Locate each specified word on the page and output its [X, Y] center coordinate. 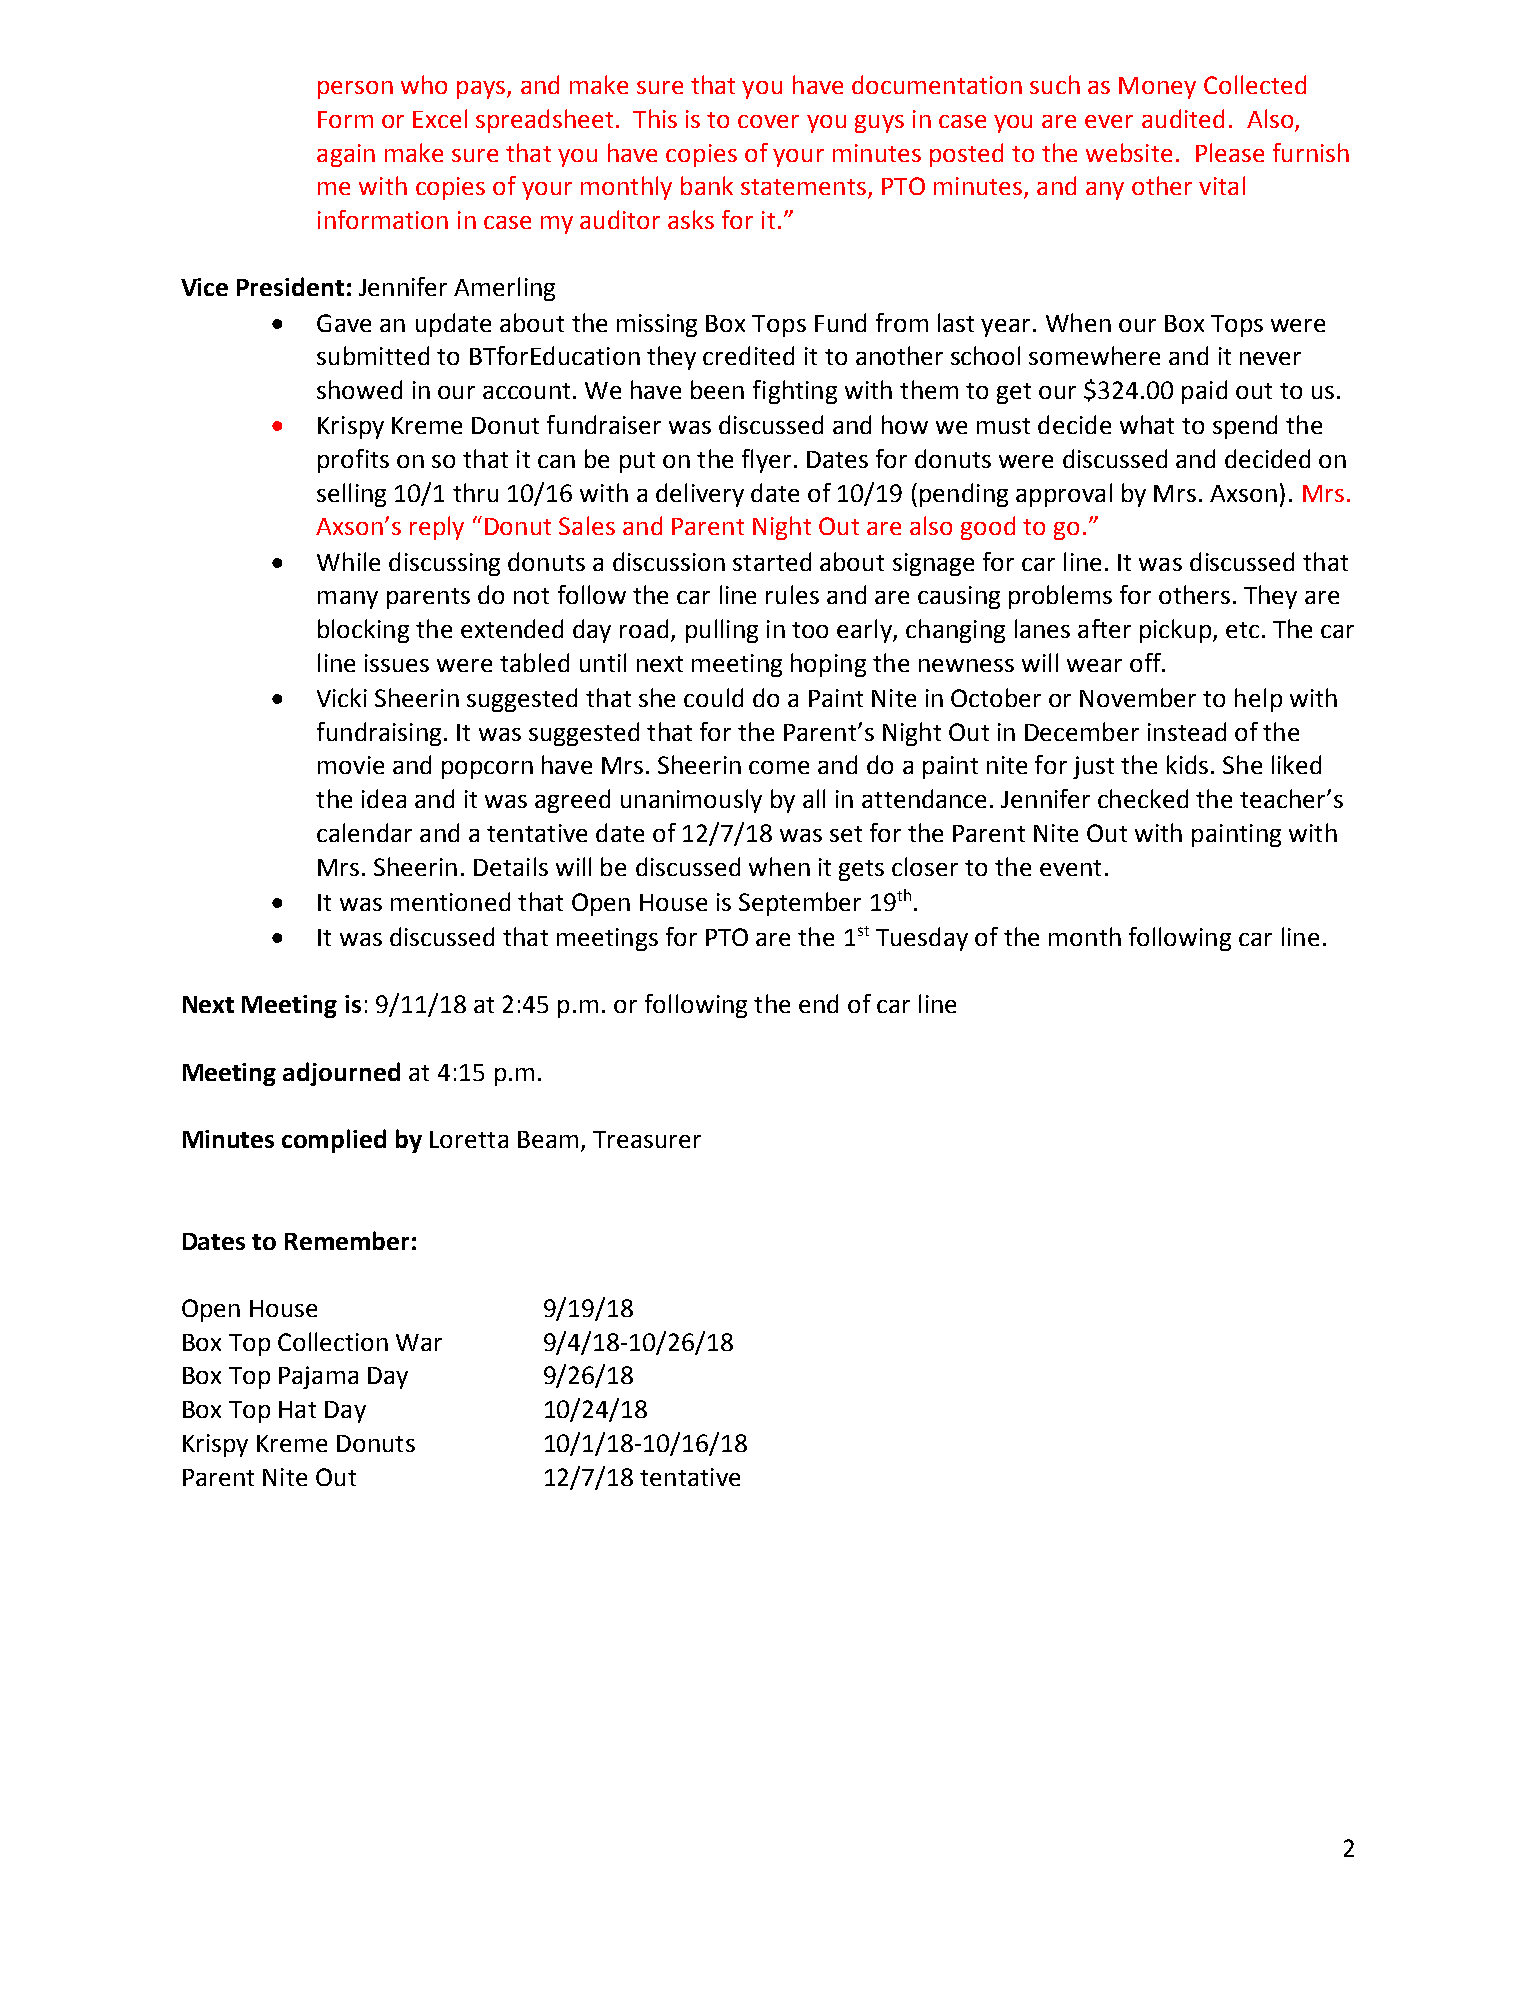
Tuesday [922, 939]
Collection [333, 1341]
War [419, 1342]
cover [768, 121]
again [346, 155]
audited [1183, 118]
